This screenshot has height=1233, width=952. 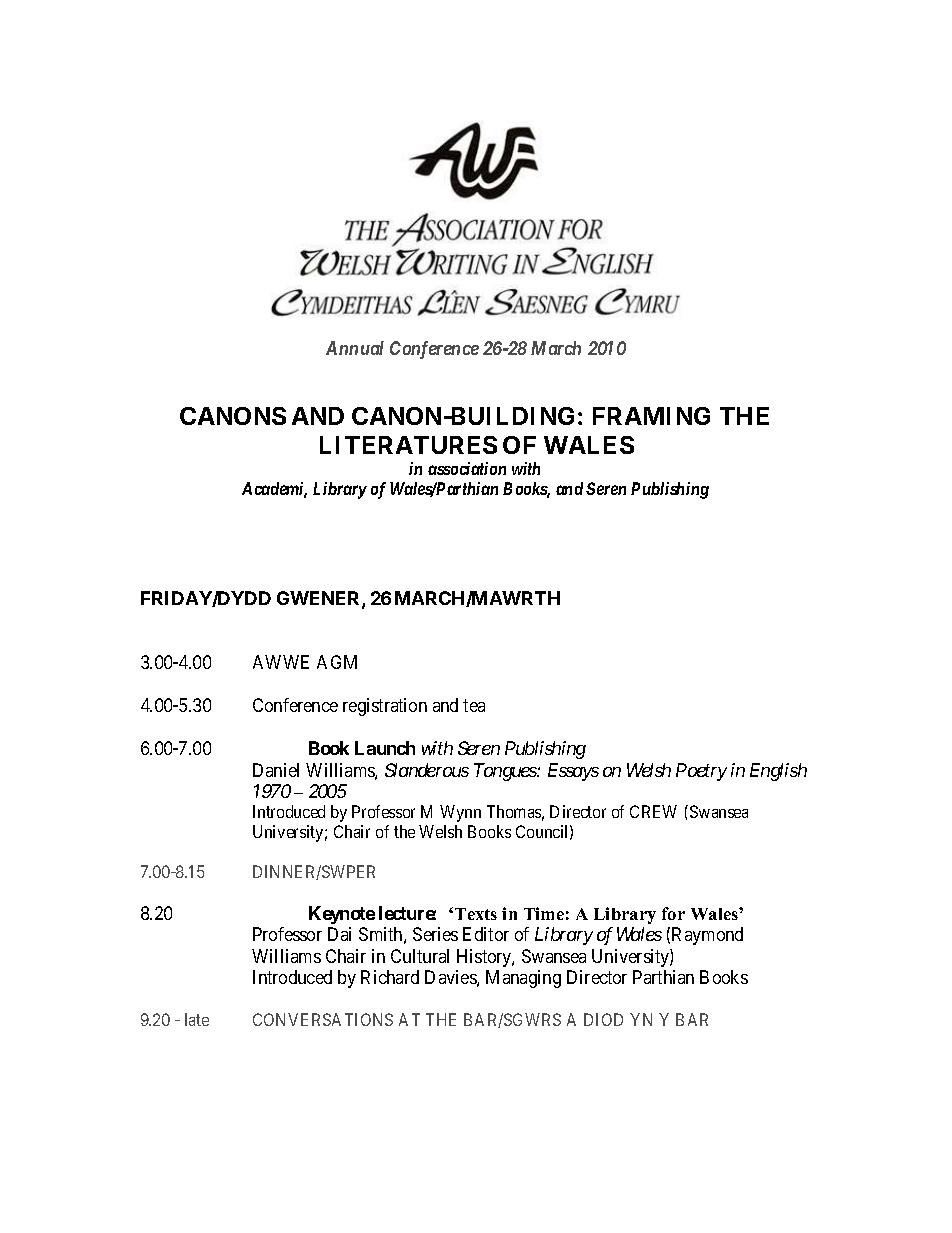 I want to click on registration, so click(x=385, y=707).
